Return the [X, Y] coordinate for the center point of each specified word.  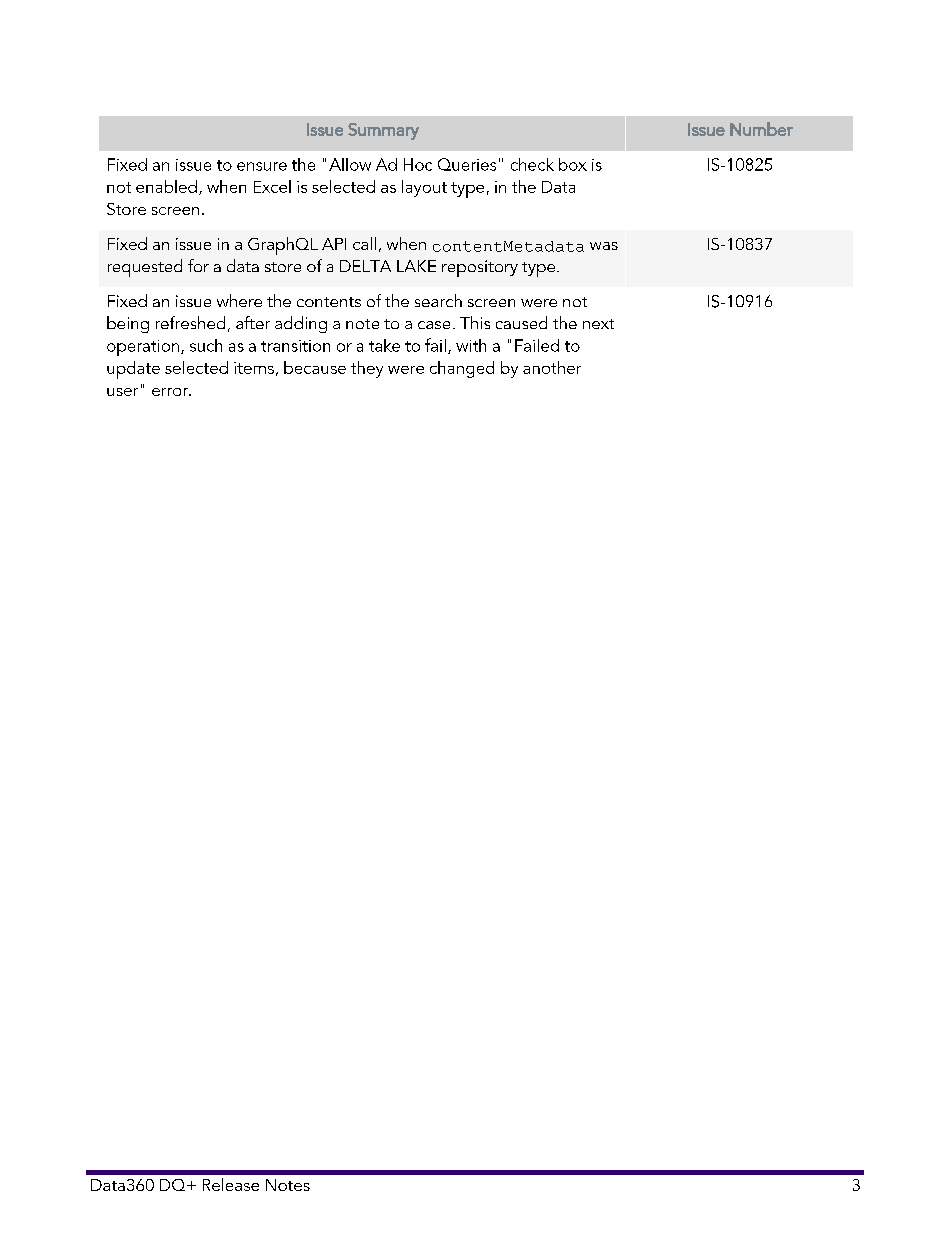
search [438, 300]
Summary [383, 131]
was [604, 246]
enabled [166, 186]
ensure [262, 166]
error [171, 392]
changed [462, 369]
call [364, 243]
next [598, 324]
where [239, 300]
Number [761, 129]
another [552, 367]
